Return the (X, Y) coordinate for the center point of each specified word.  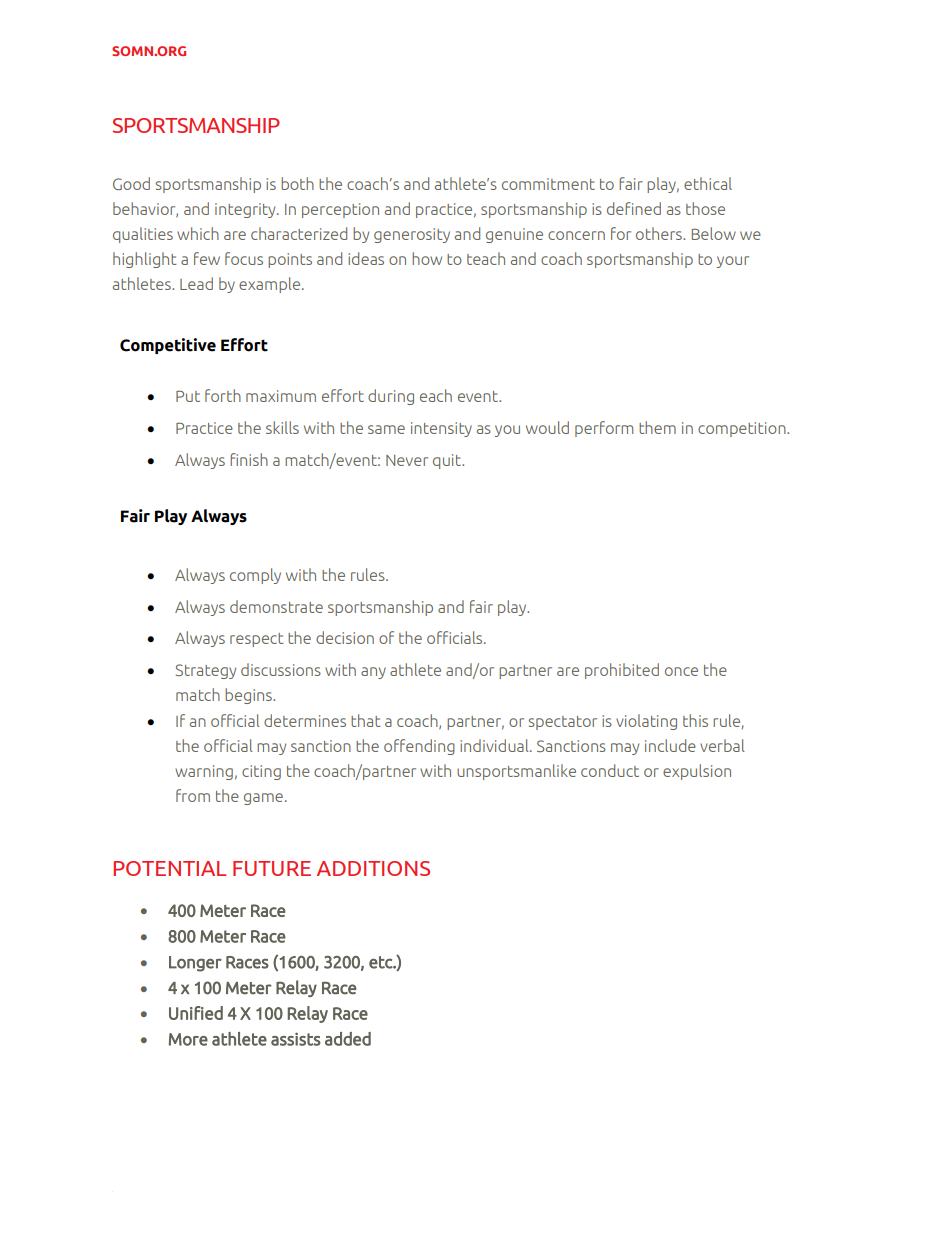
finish (249, 459)
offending (419, 747)
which (198, 233)
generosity (412, 235)
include (670, 745)
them (657, 427)
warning (204, 772)
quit (448, 461)
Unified (196, 1013)
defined (634, 208)
